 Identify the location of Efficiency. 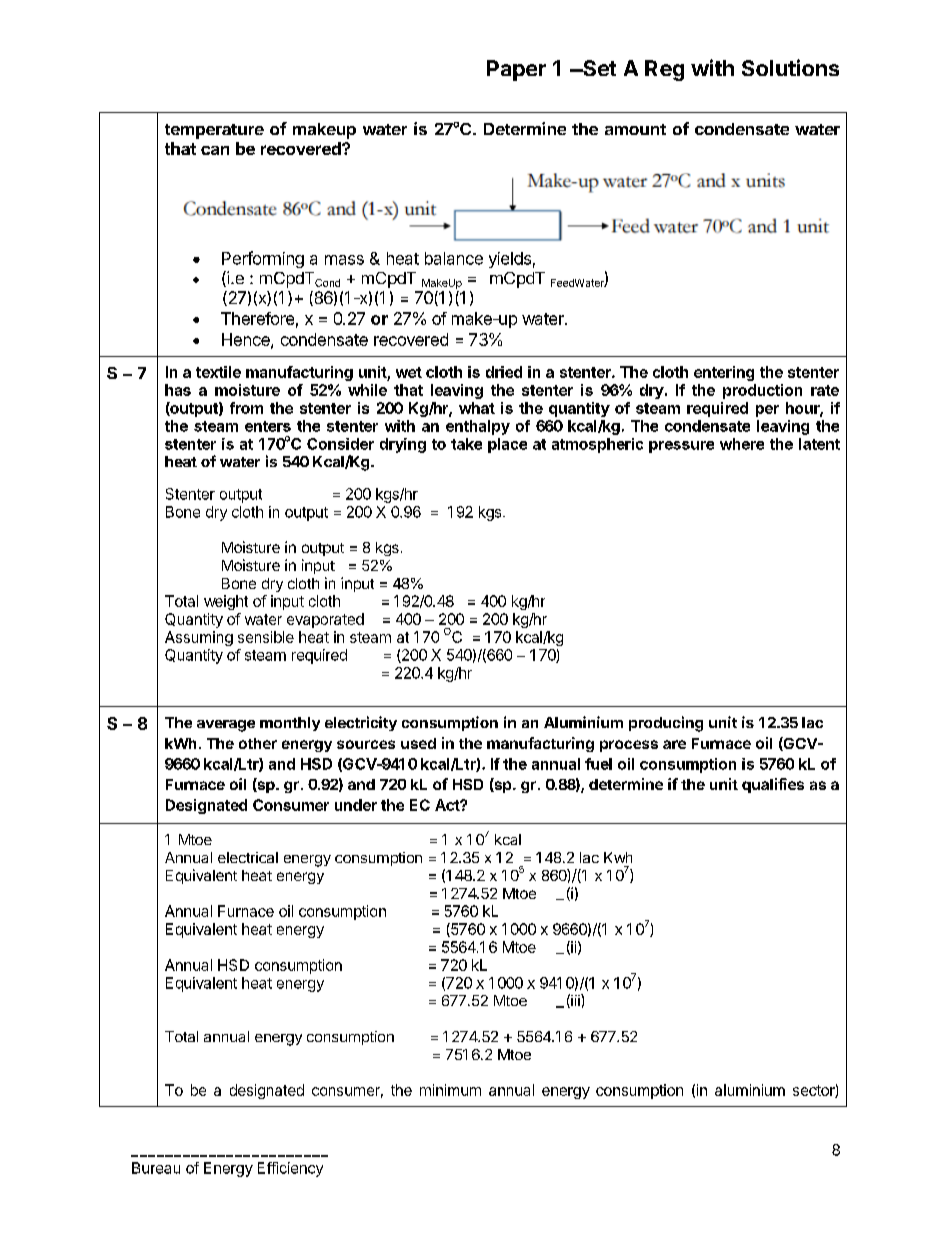
(290, 1169).
